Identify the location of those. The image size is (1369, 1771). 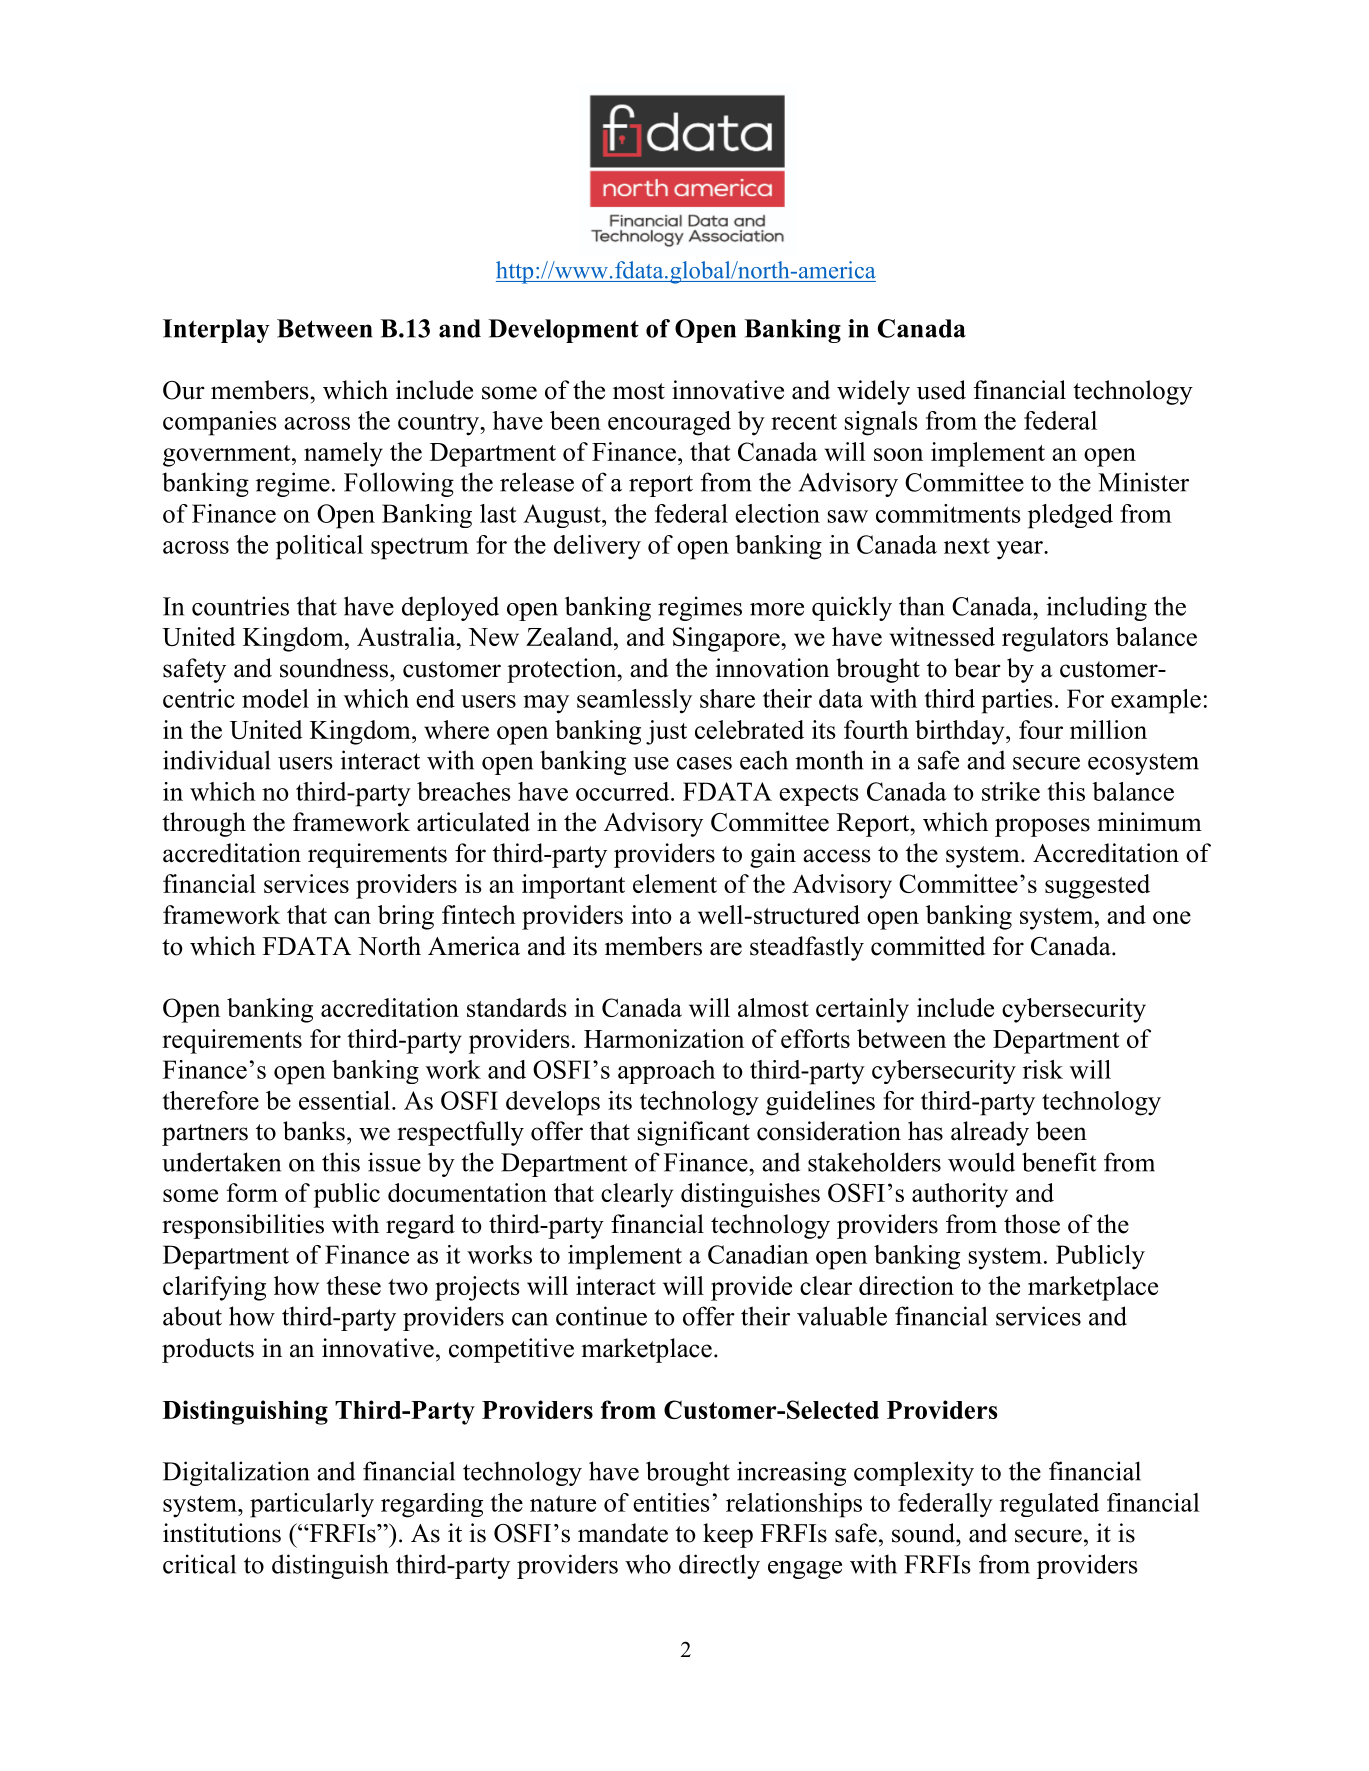
(1032, 1224).
